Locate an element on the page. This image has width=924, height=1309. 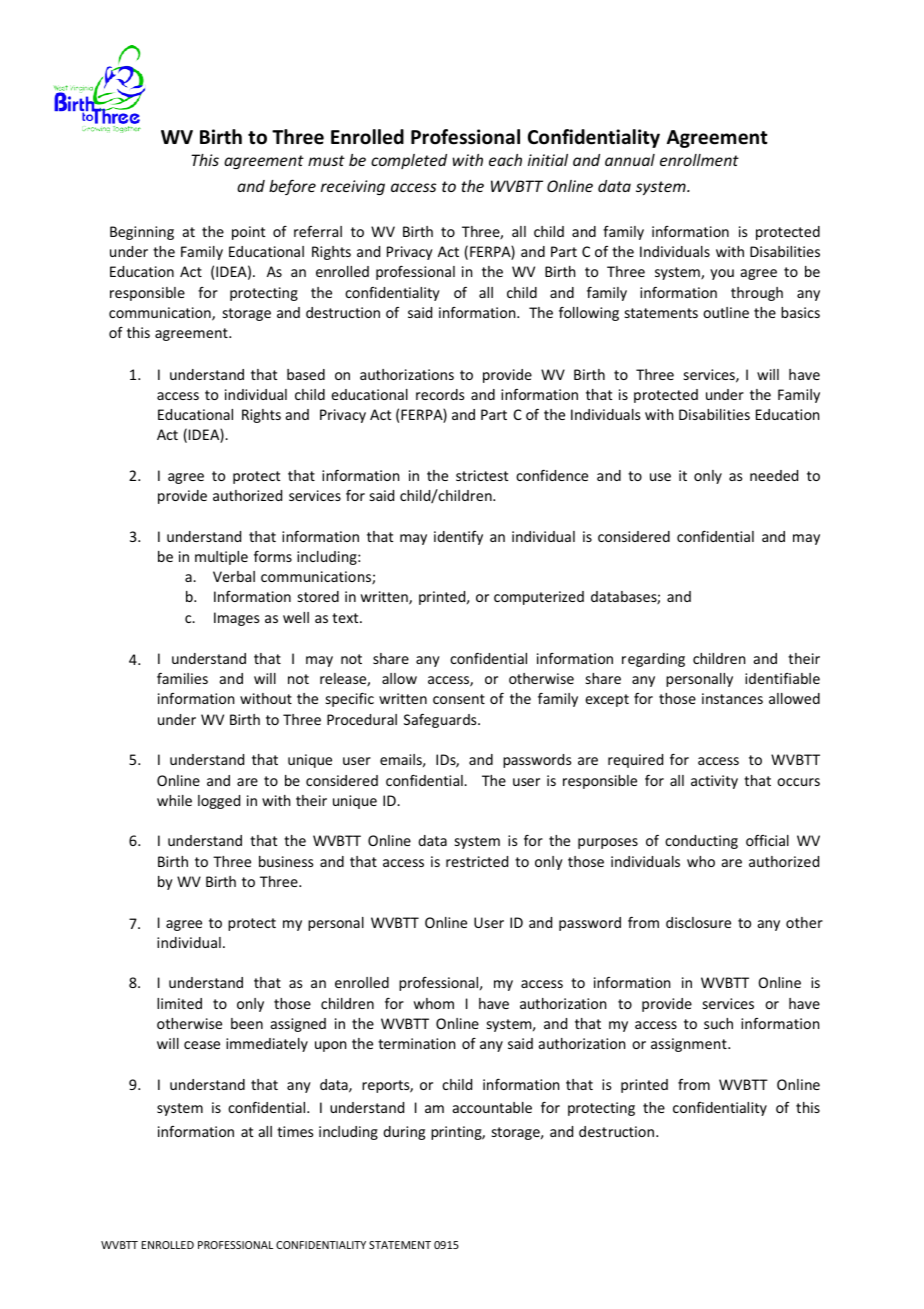
enrollment is located at coordinates (699, 160).
